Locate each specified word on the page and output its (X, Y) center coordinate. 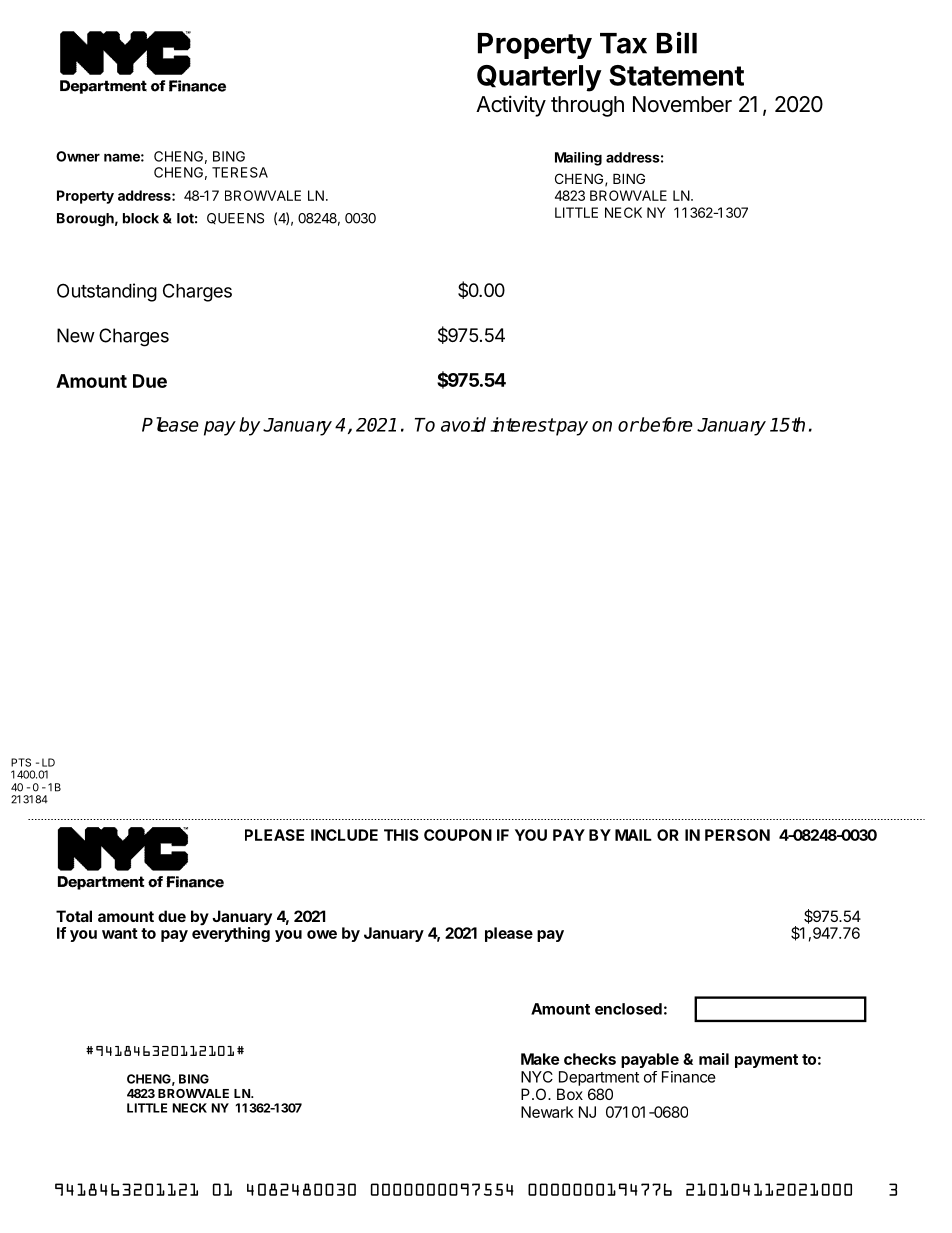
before (665, 424)
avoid (463, 424)
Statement (676, 75)
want (120, 933)
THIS (401, 835)
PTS (21, 762)
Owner (78, 156)
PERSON (737, 835)
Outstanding (107, 292)
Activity (511, 106)
